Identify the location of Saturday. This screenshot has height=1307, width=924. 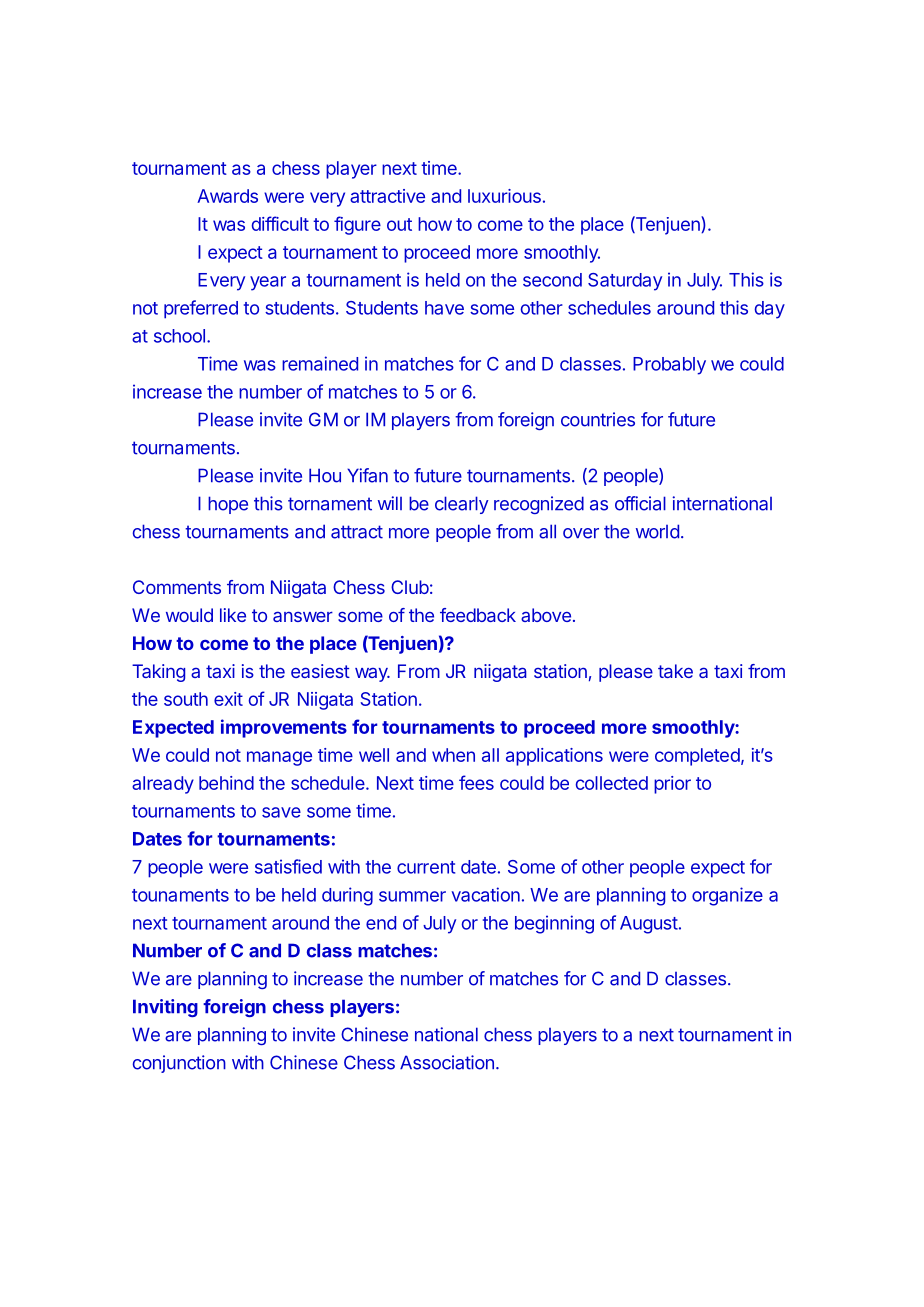
(625, 282).
